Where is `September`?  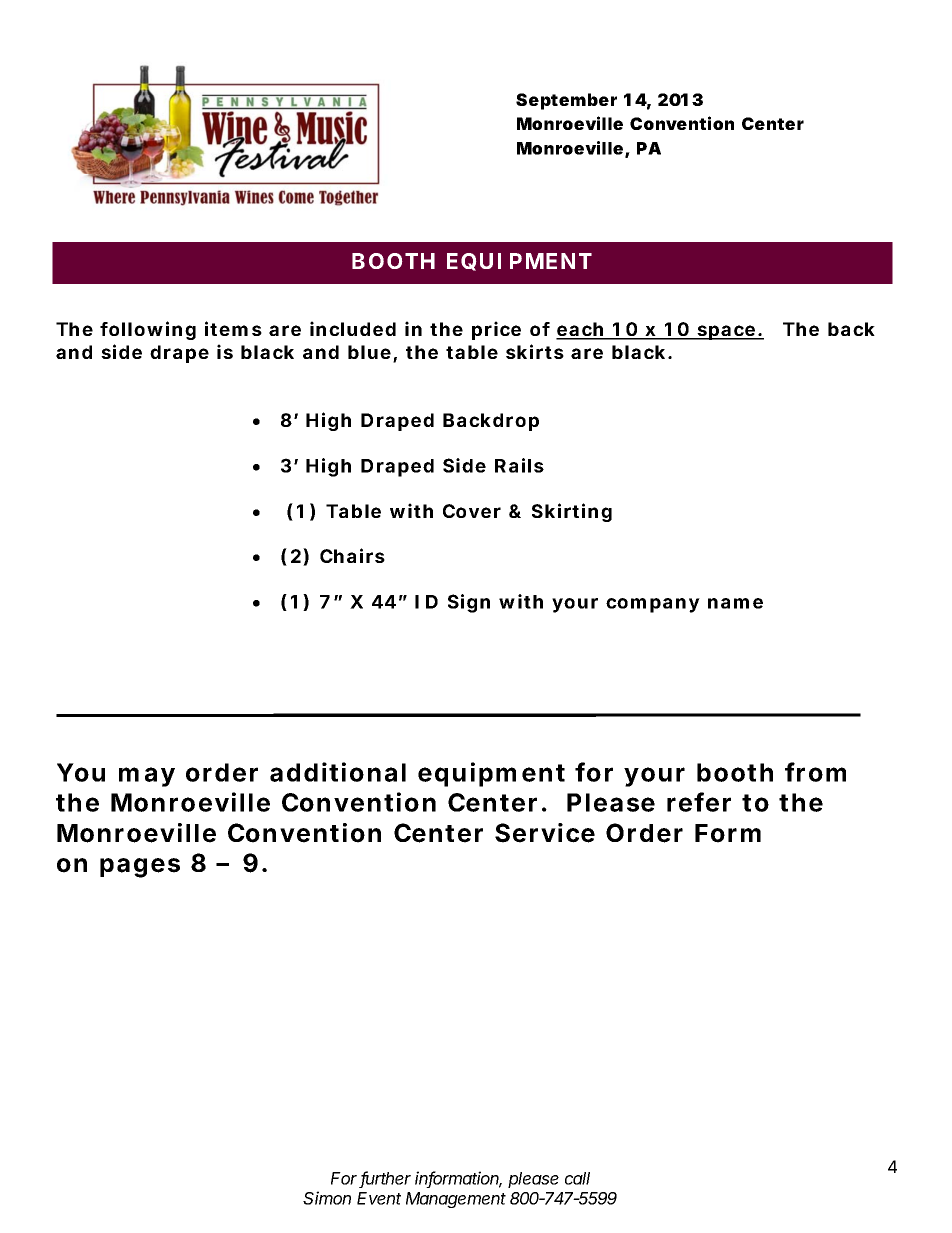 September is located at coordinates (566, 101).
